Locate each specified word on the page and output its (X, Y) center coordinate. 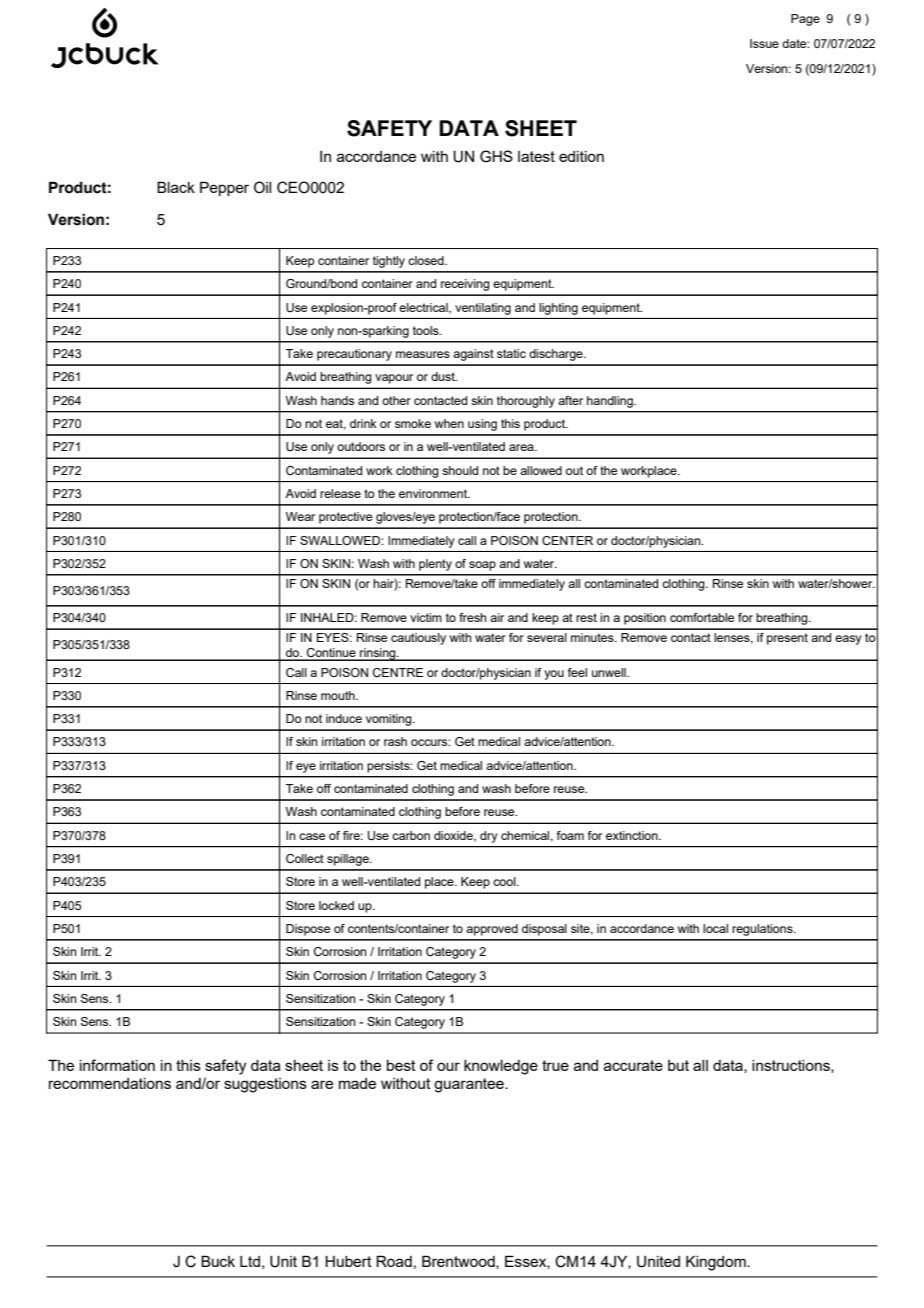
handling (611, 402)
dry (489, 837)
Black (176, 187)
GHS (496, 156)
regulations (763, 930)
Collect (305, 858)
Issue (764, 43)
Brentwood (459, 1262)
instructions (792, 1066)
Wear (300, 516)
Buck (218, 1261)
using (482, 425)
